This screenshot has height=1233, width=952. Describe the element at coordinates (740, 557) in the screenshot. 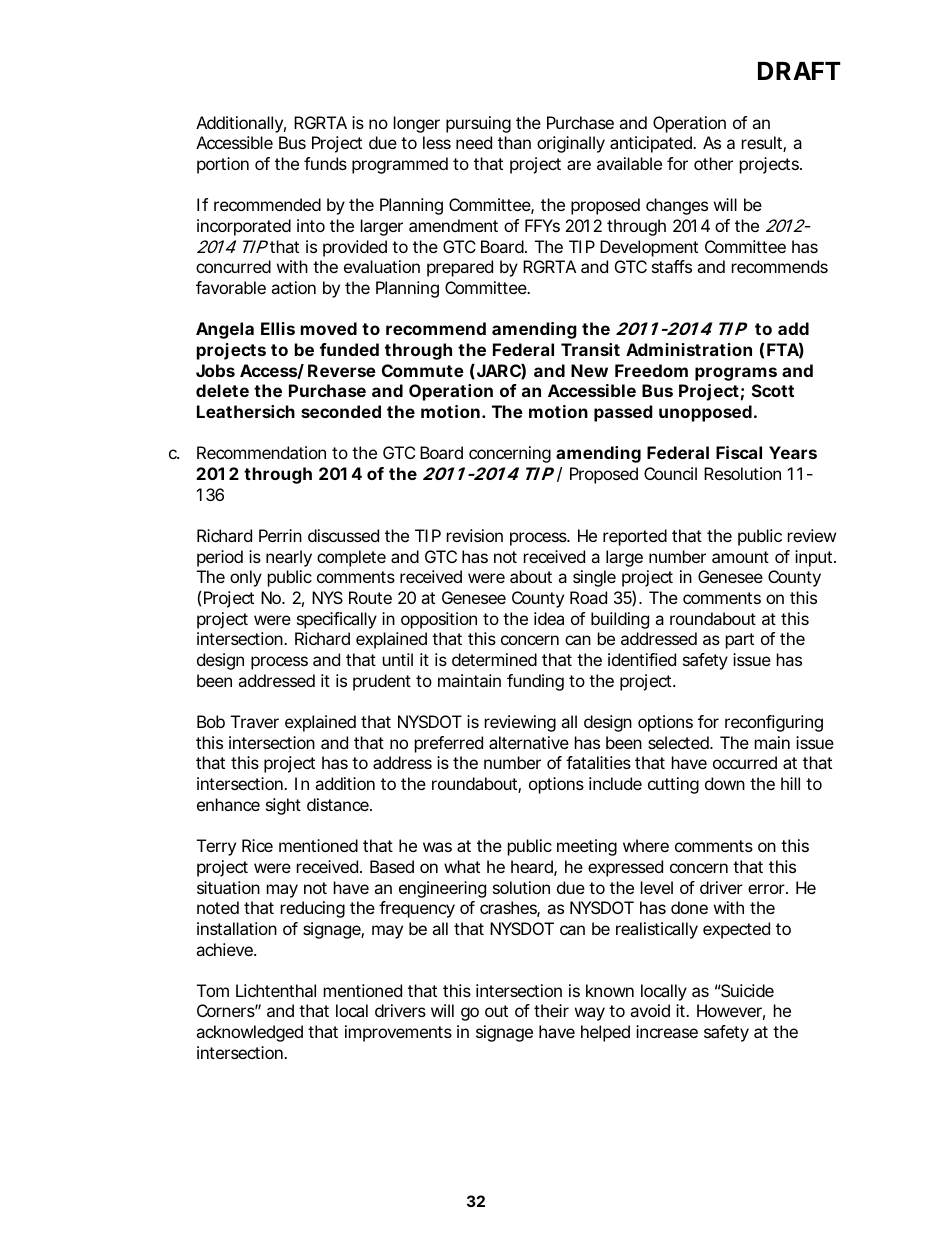

I see `amount` at that location.
